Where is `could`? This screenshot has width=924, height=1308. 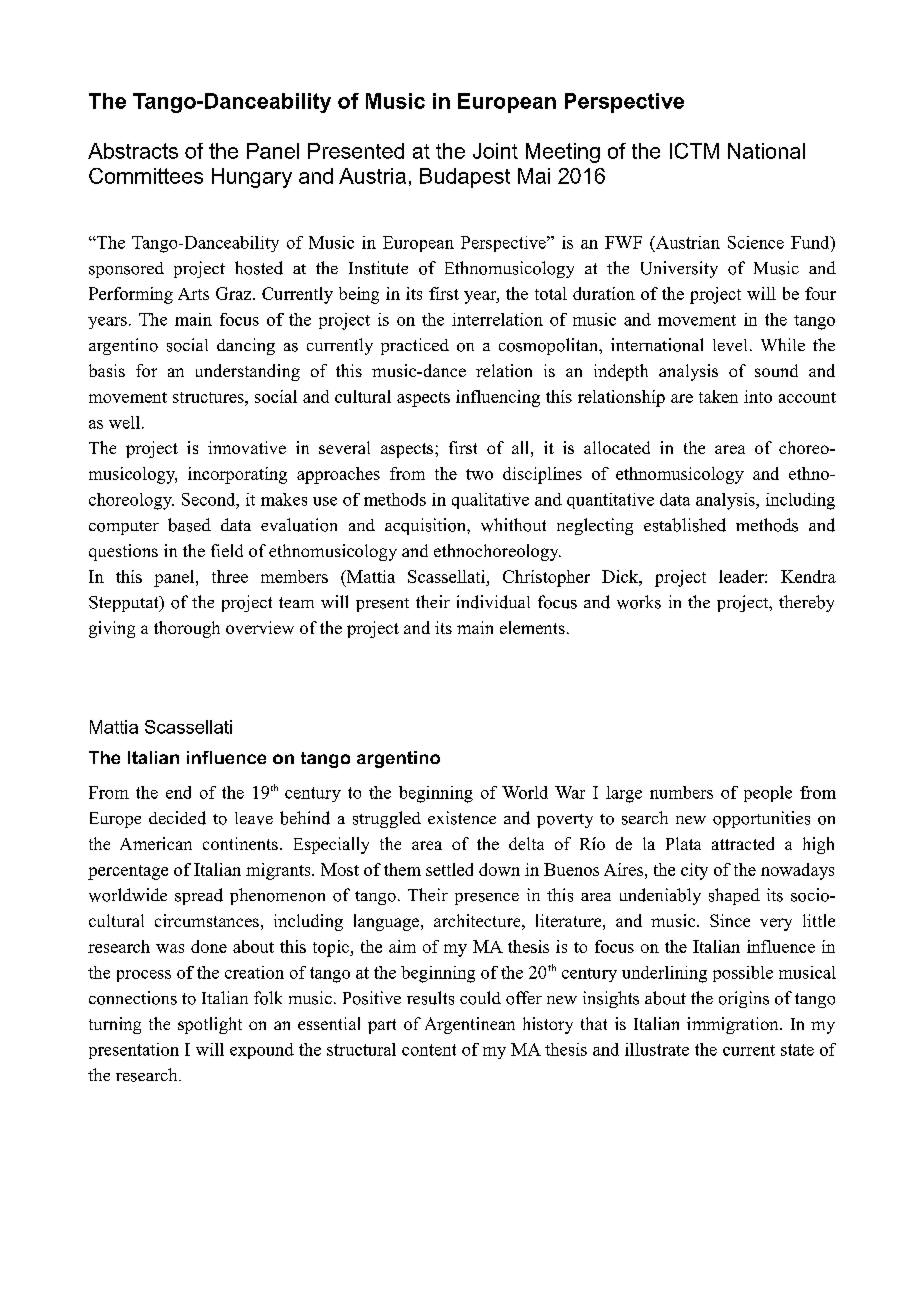
could is located at coordinates (480, 998).
